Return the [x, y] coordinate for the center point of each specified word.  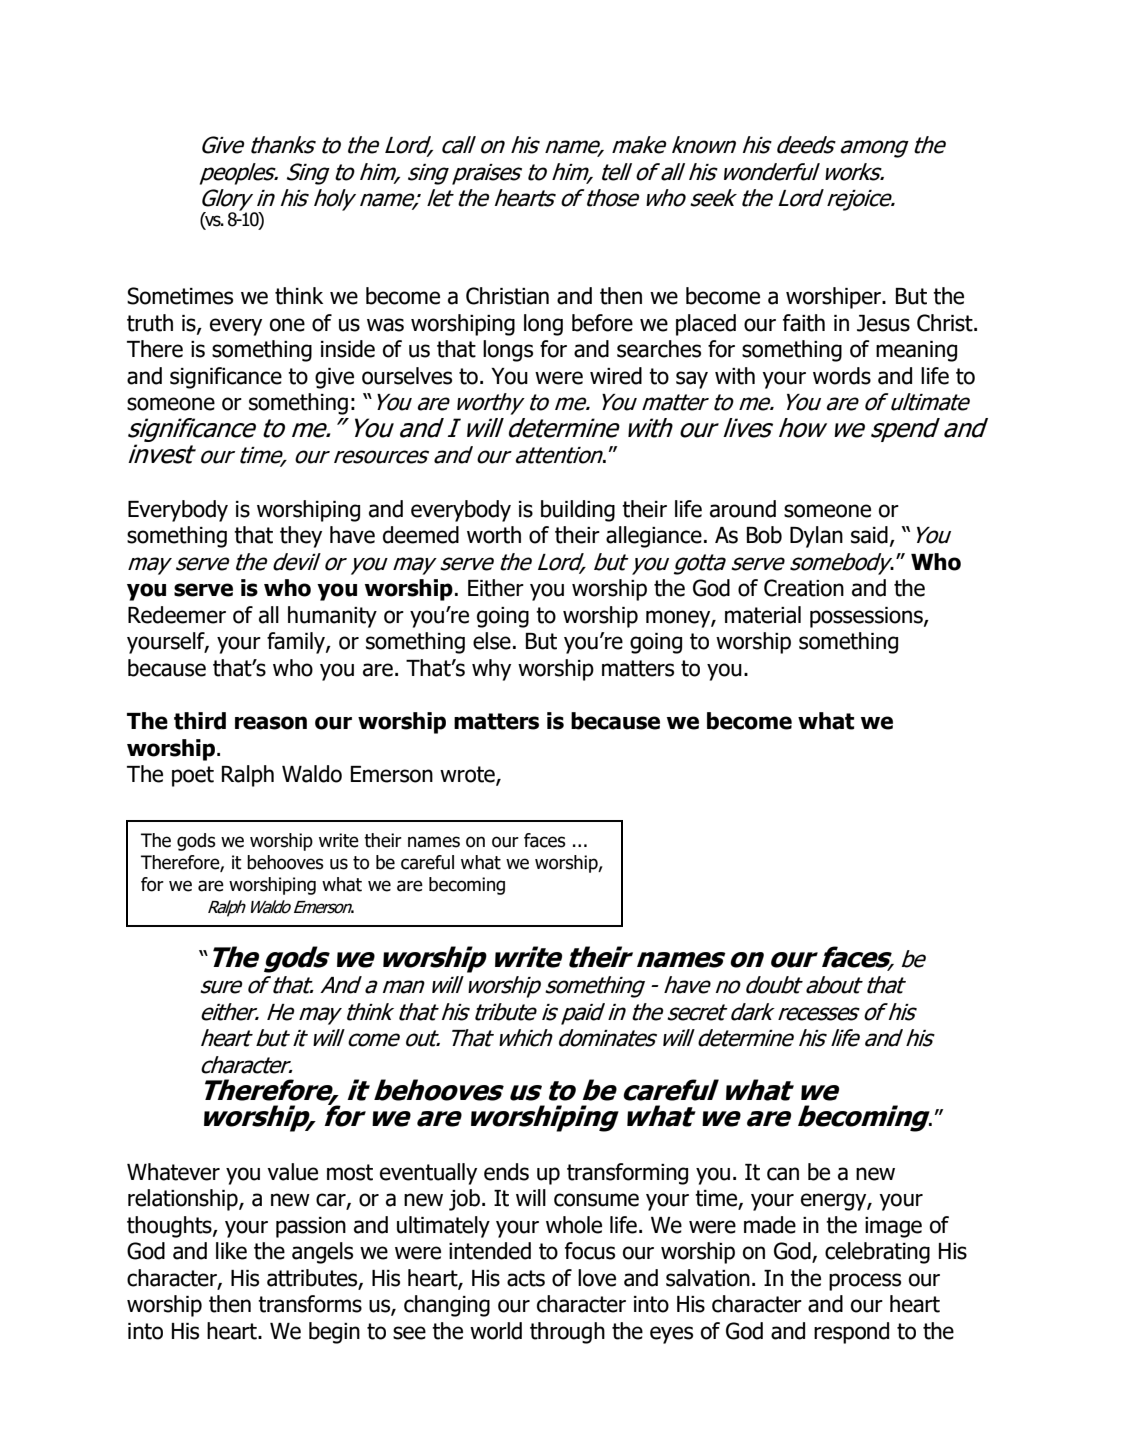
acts [526, 1278]
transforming [627, 1174]
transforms [310, 1304]
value [292, 1172]
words [842, 376]
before [602, 323]
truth [150, 323]
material [763, 615]
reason [271, 723]
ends [506, 1172]
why [491, 670]
